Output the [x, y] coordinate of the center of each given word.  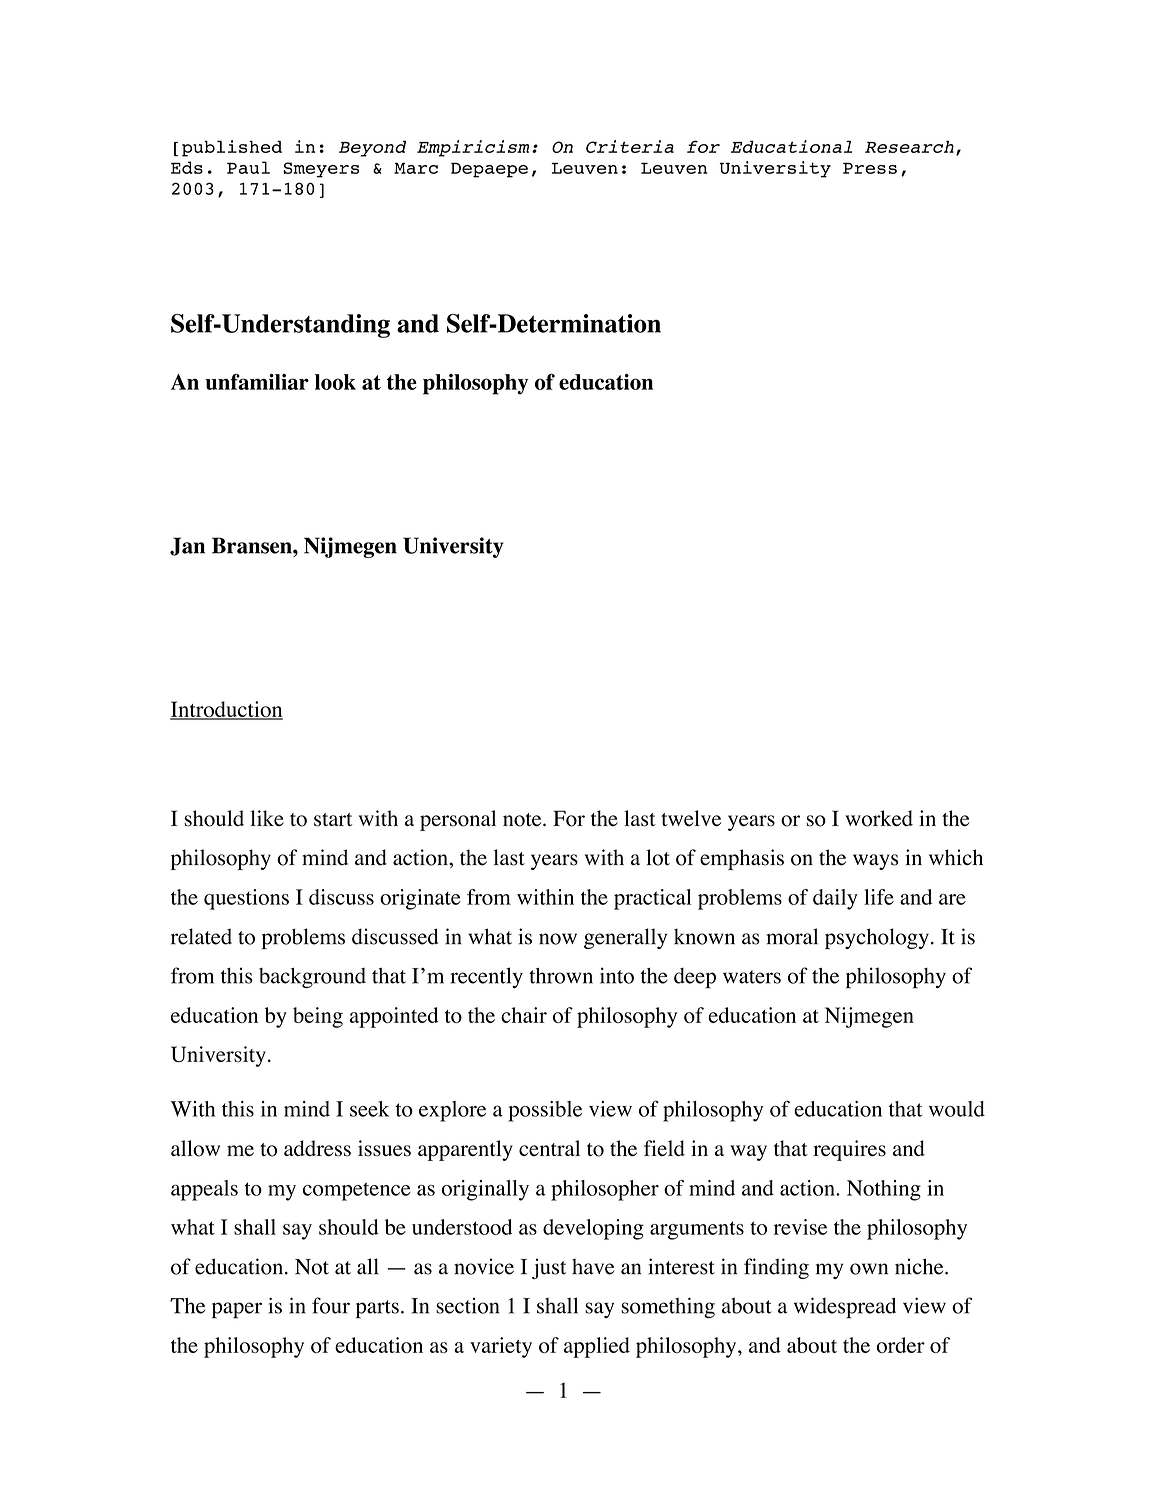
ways [875, 862]
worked [879, 818]
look [335, 382]
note [523, 820]
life [879, 897]
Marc [416, 168]
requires [849, 1150]
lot [658, 857]
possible [545, 1111]
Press [870, 168]
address [317, 1148]
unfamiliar [257, 381]
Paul [248, 167]
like [267, 818]
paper [237, 1310]
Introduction [226, 710]
